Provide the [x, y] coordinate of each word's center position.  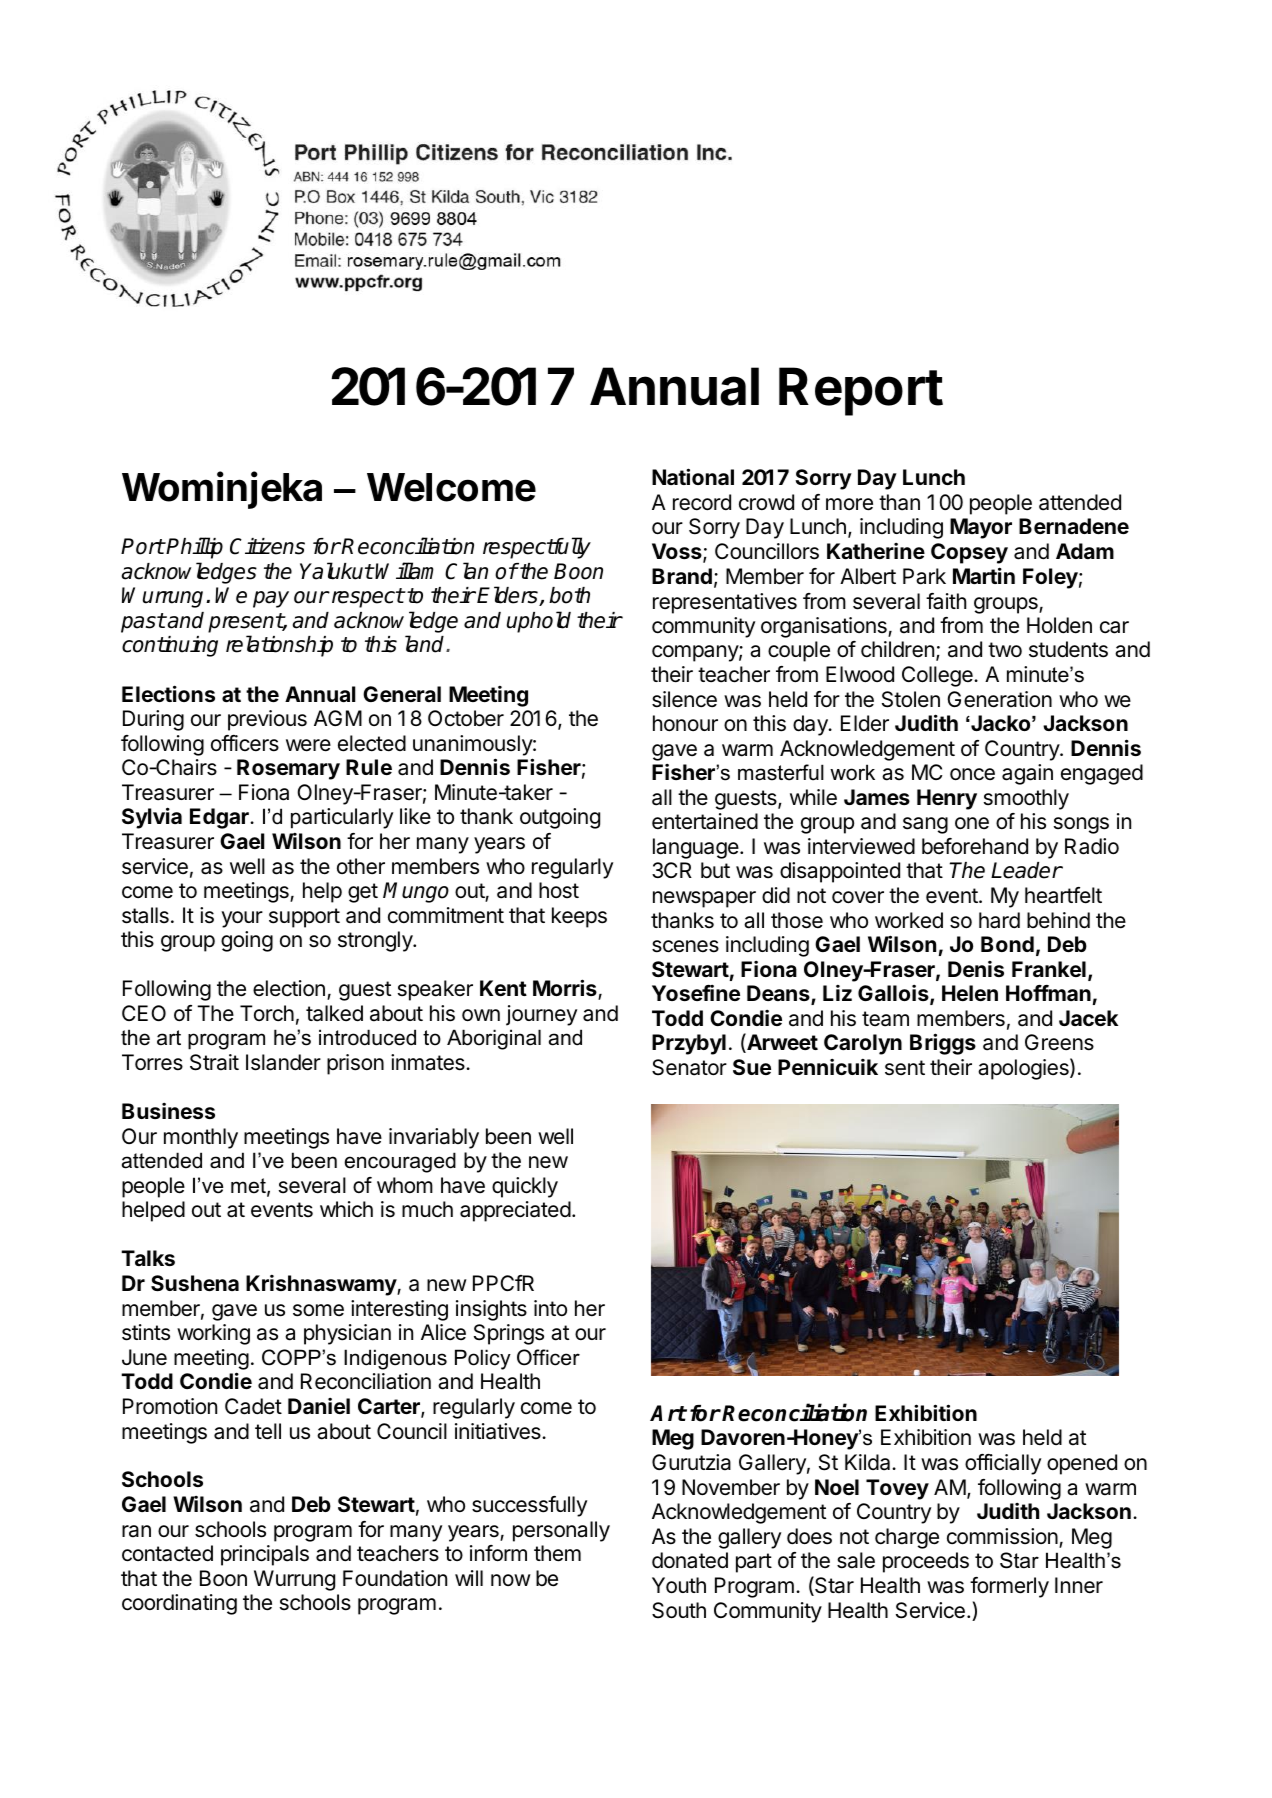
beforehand [975, 846]
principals [265, 1555]
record [702, 502]
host [559, 890]
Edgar [220, 818]
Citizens [267, 546]
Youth [679, 1585]
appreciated [515, 1211]
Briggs [943, 1044]
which [346, 1209]
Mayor [981, 528]
